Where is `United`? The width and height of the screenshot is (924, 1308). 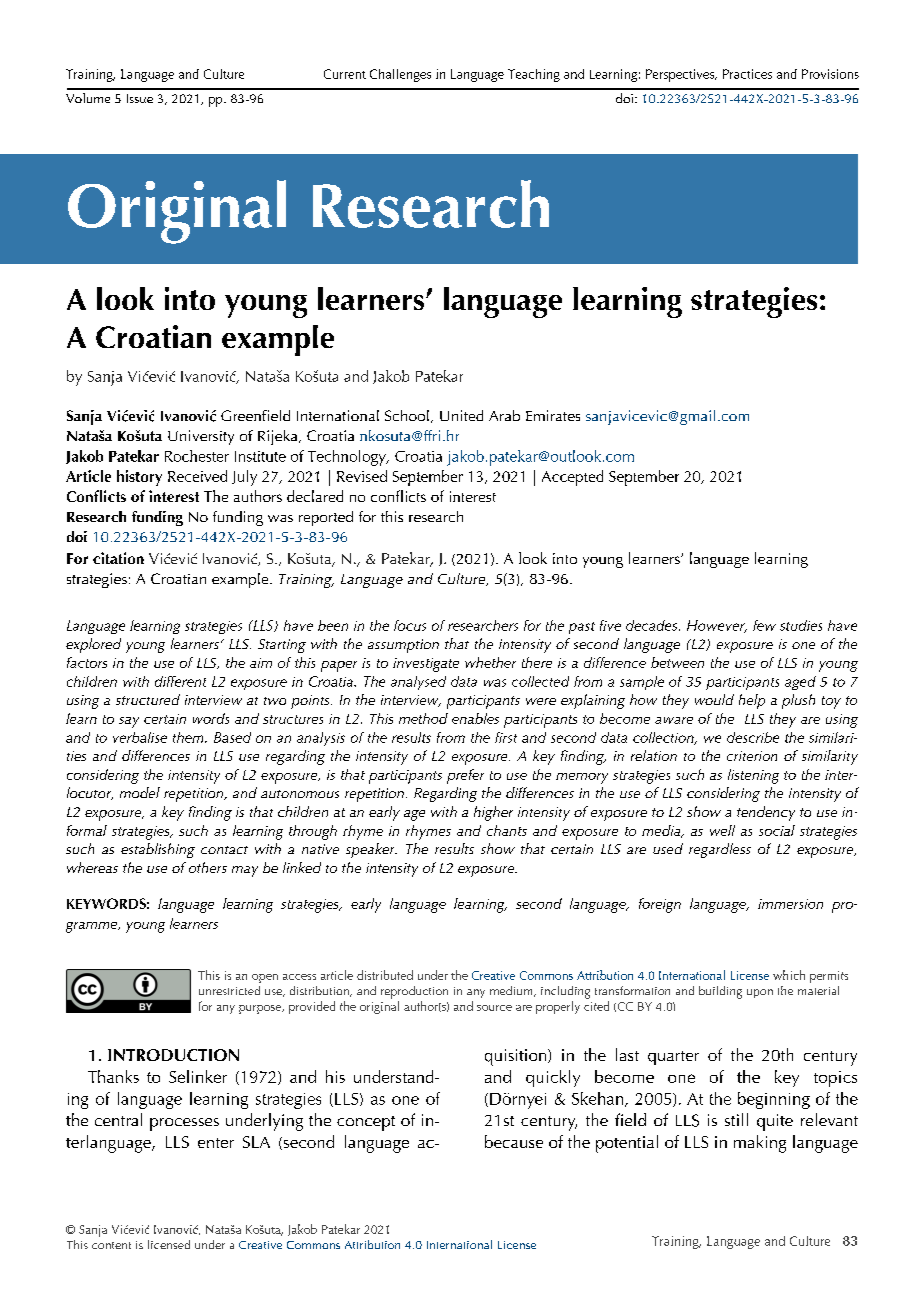 United is located at coordinates (461, 415).
